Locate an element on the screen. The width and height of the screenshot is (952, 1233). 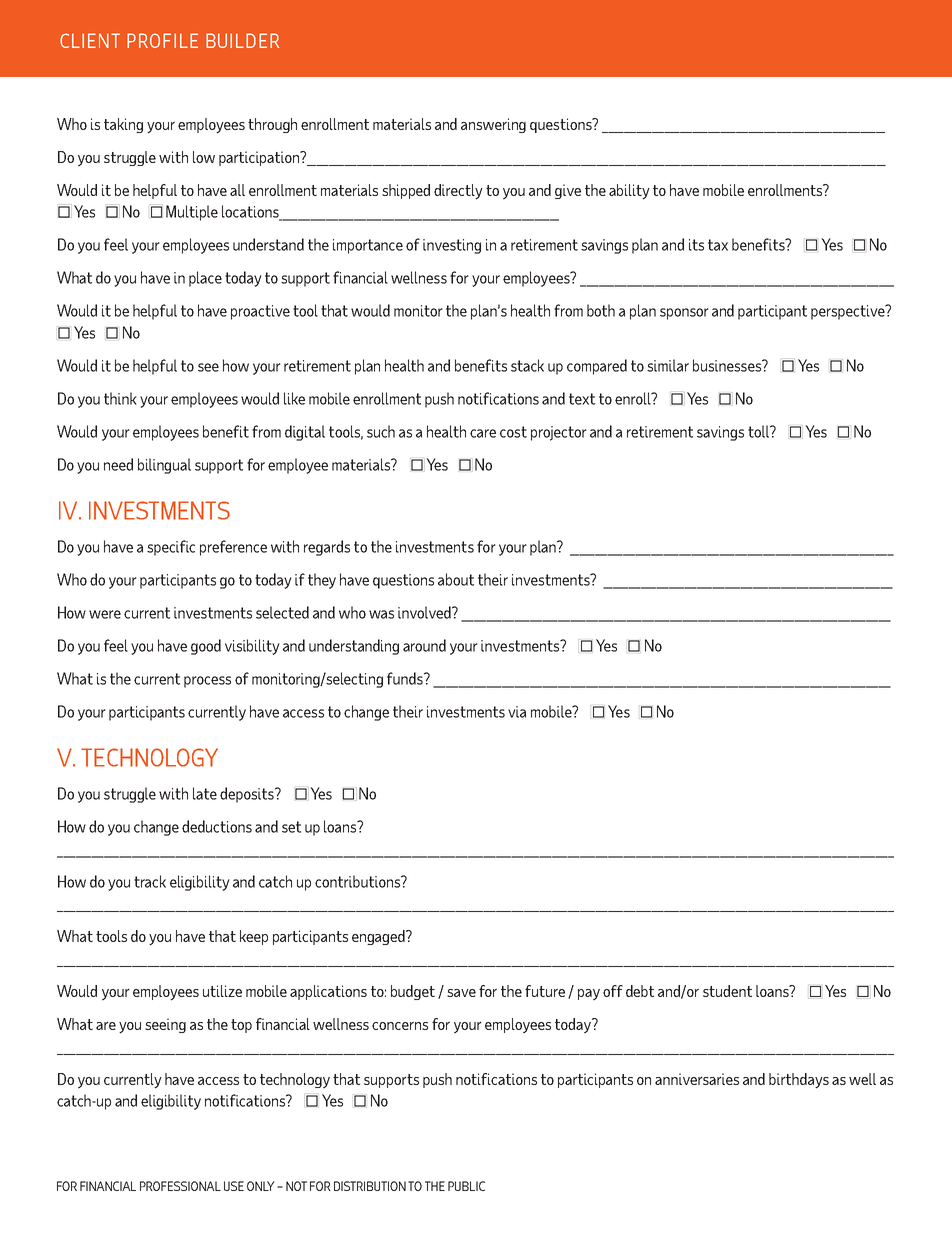
ability is located at coordinates (629, 192).
